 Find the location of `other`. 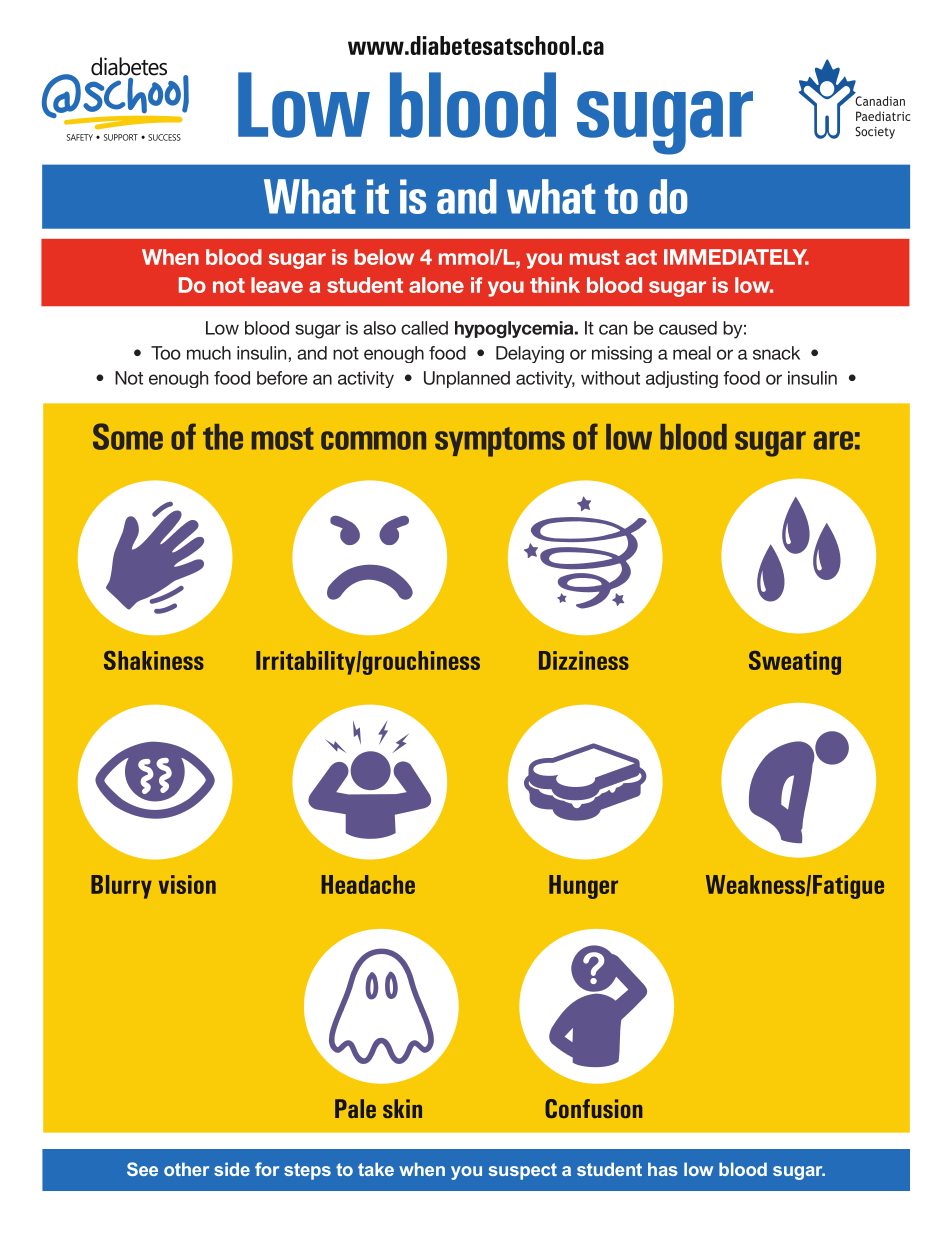

other is located at coordinates (186, 1169).
